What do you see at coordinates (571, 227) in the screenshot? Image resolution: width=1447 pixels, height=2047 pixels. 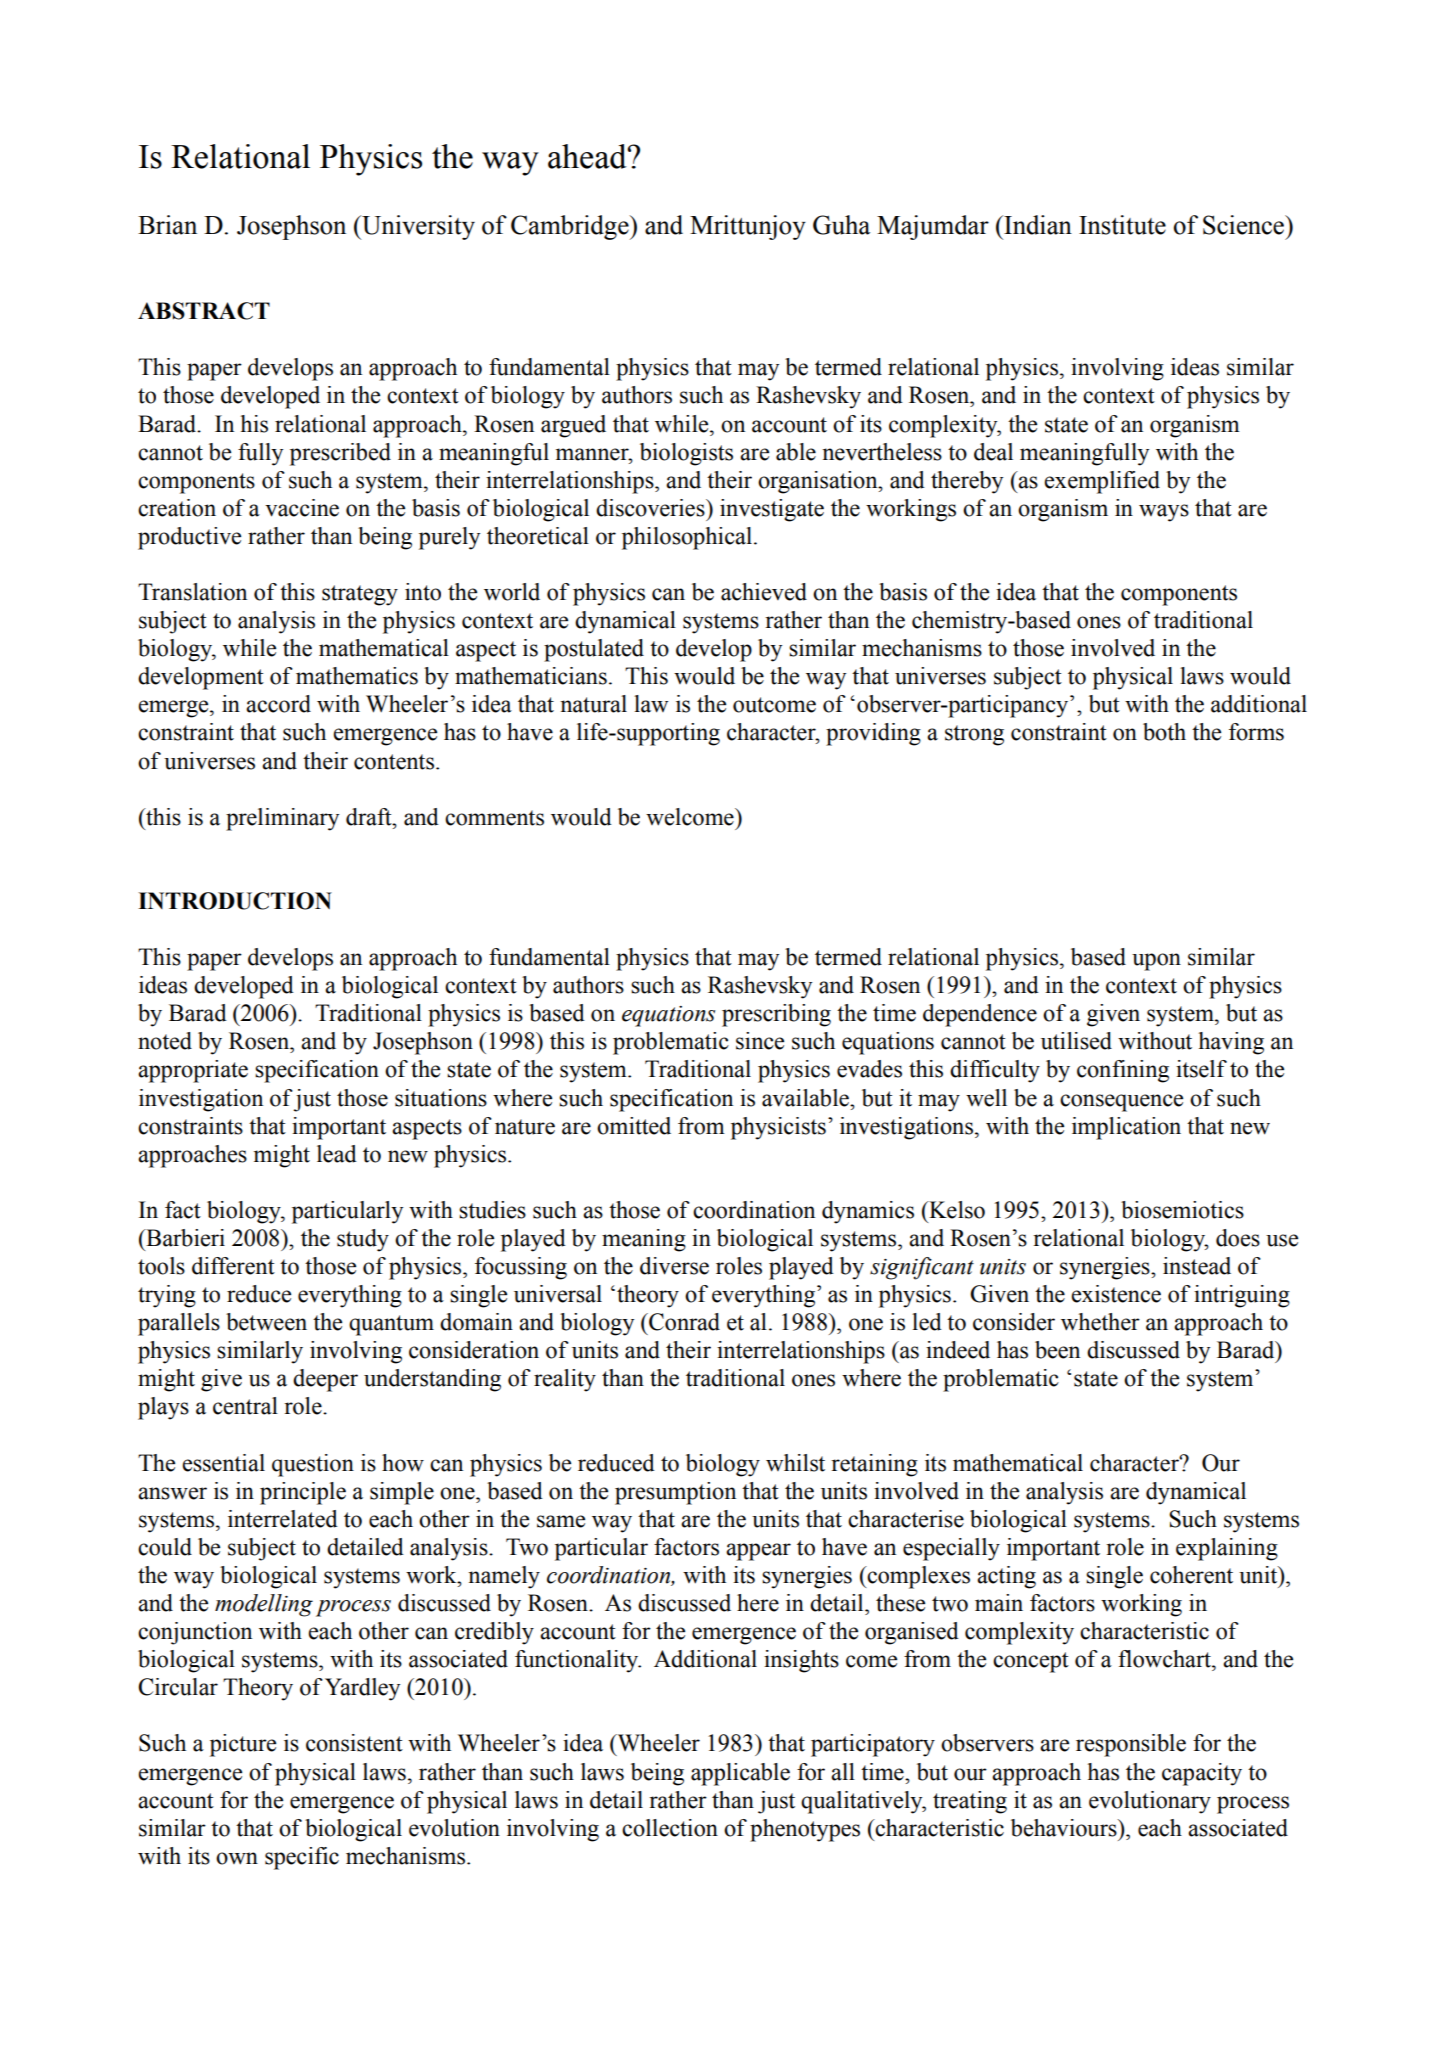 I see `Cambridge` at bounding box center [571, 227].
